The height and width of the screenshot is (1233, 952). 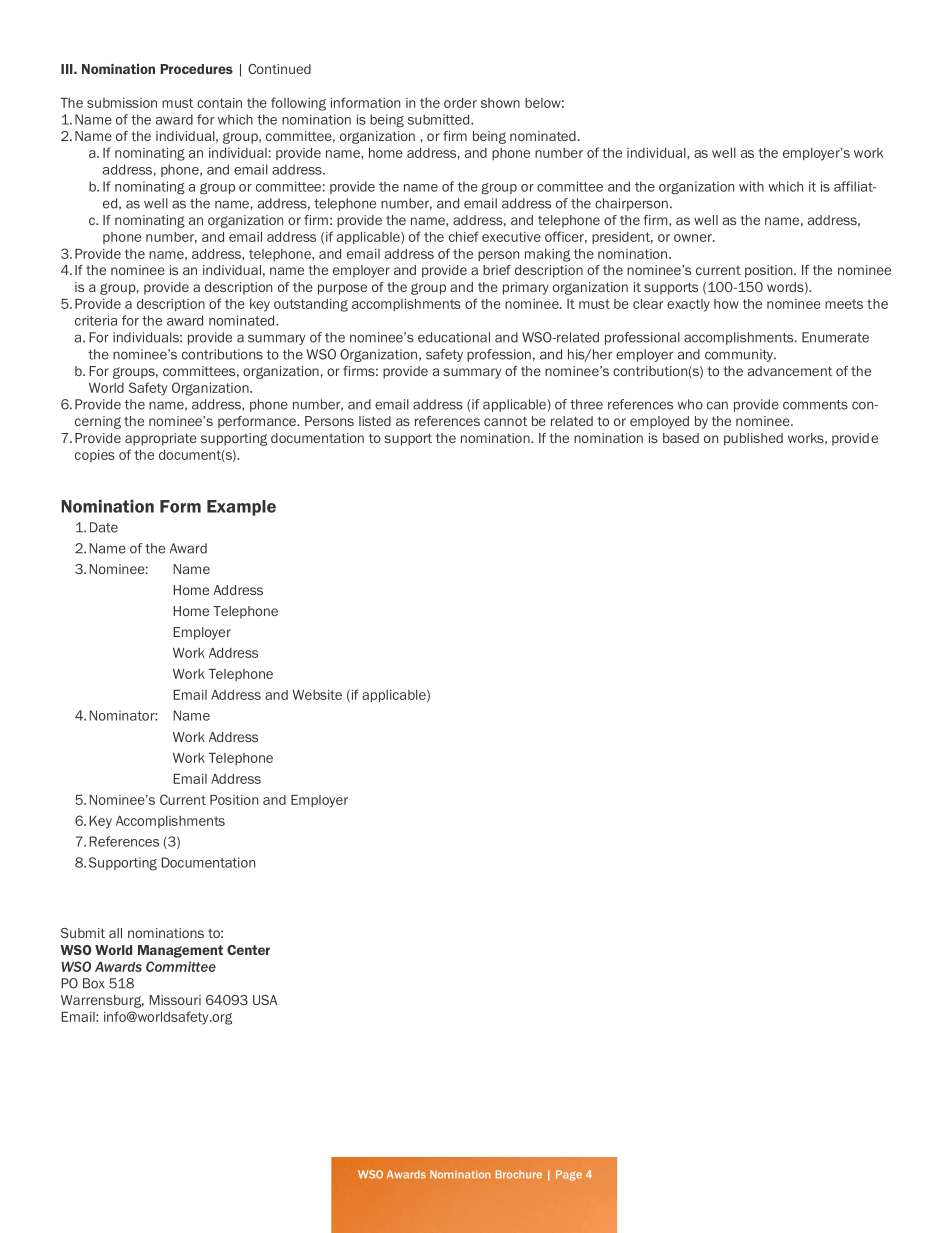 I want to click on Missouri, so click(x=175, y=1000).
